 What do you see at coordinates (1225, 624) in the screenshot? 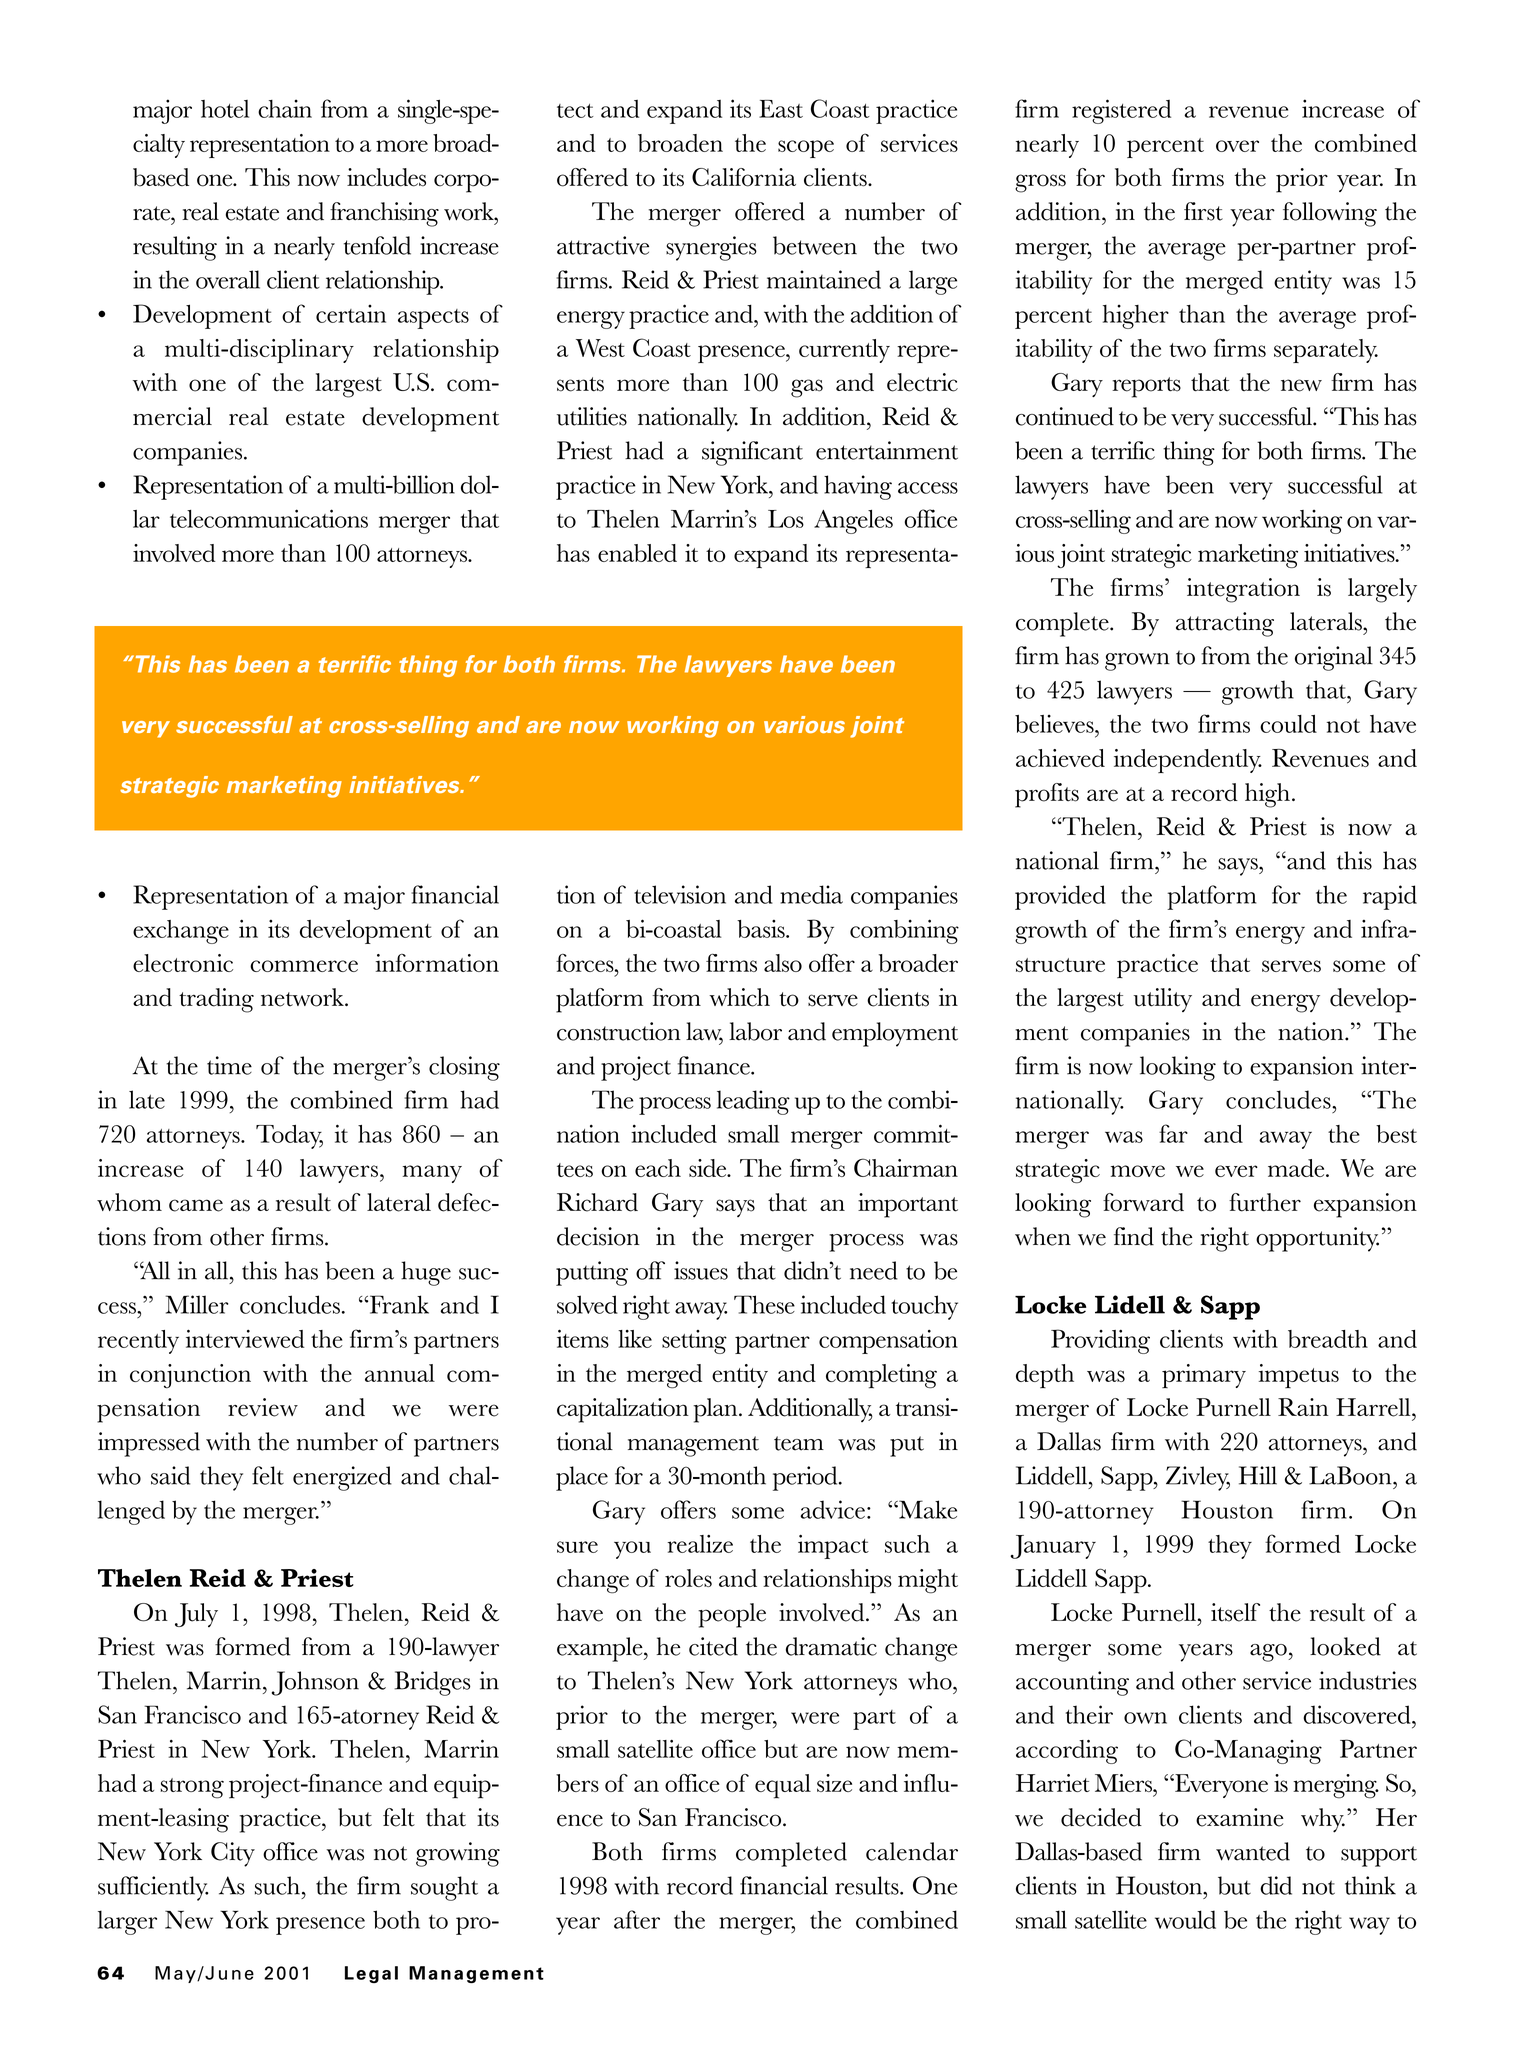
I see `attracting` at bounding box center [1225, 624].
